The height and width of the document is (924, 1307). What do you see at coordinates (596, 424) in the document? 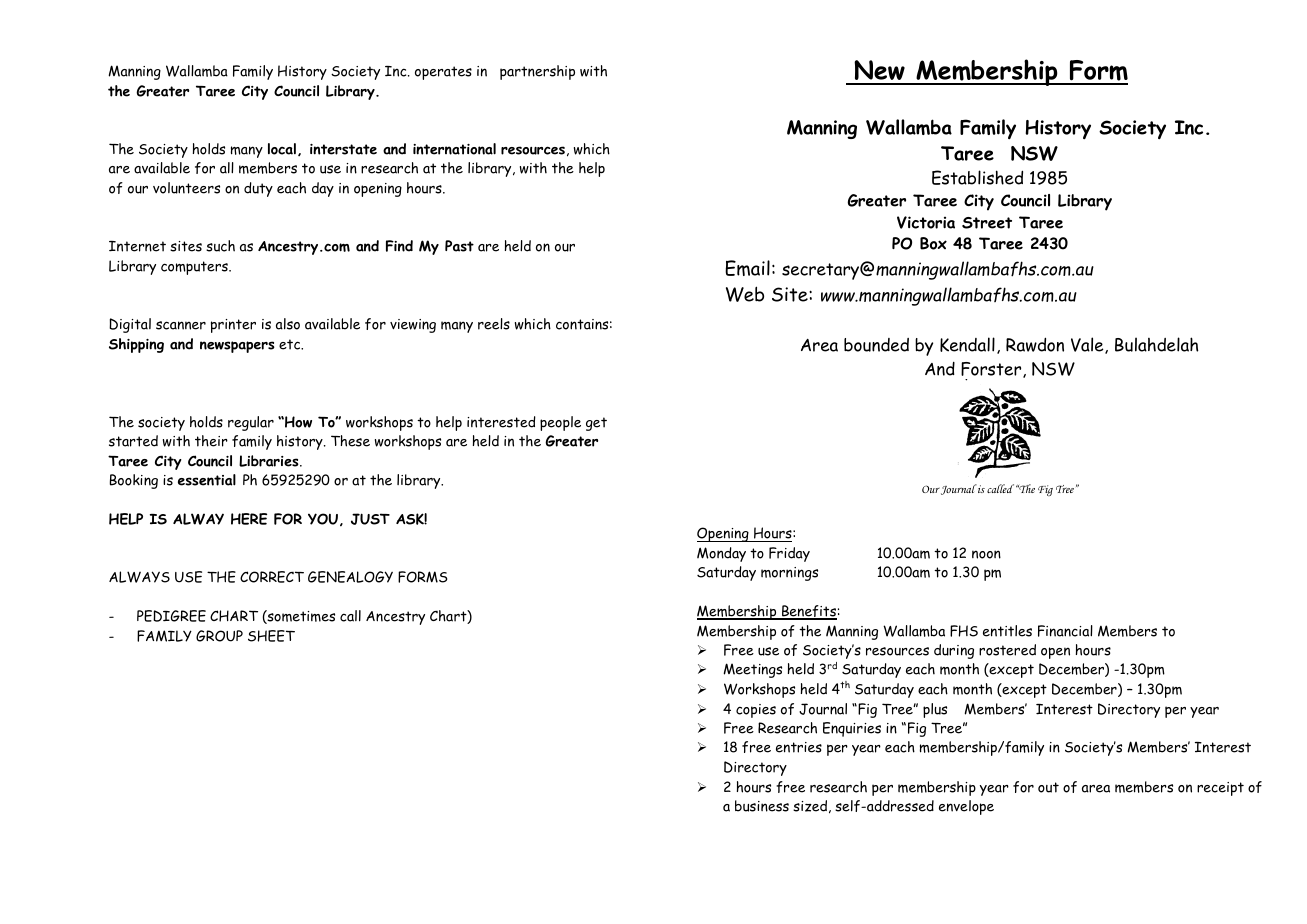
I see `get` at bounding box center [596, 424].
